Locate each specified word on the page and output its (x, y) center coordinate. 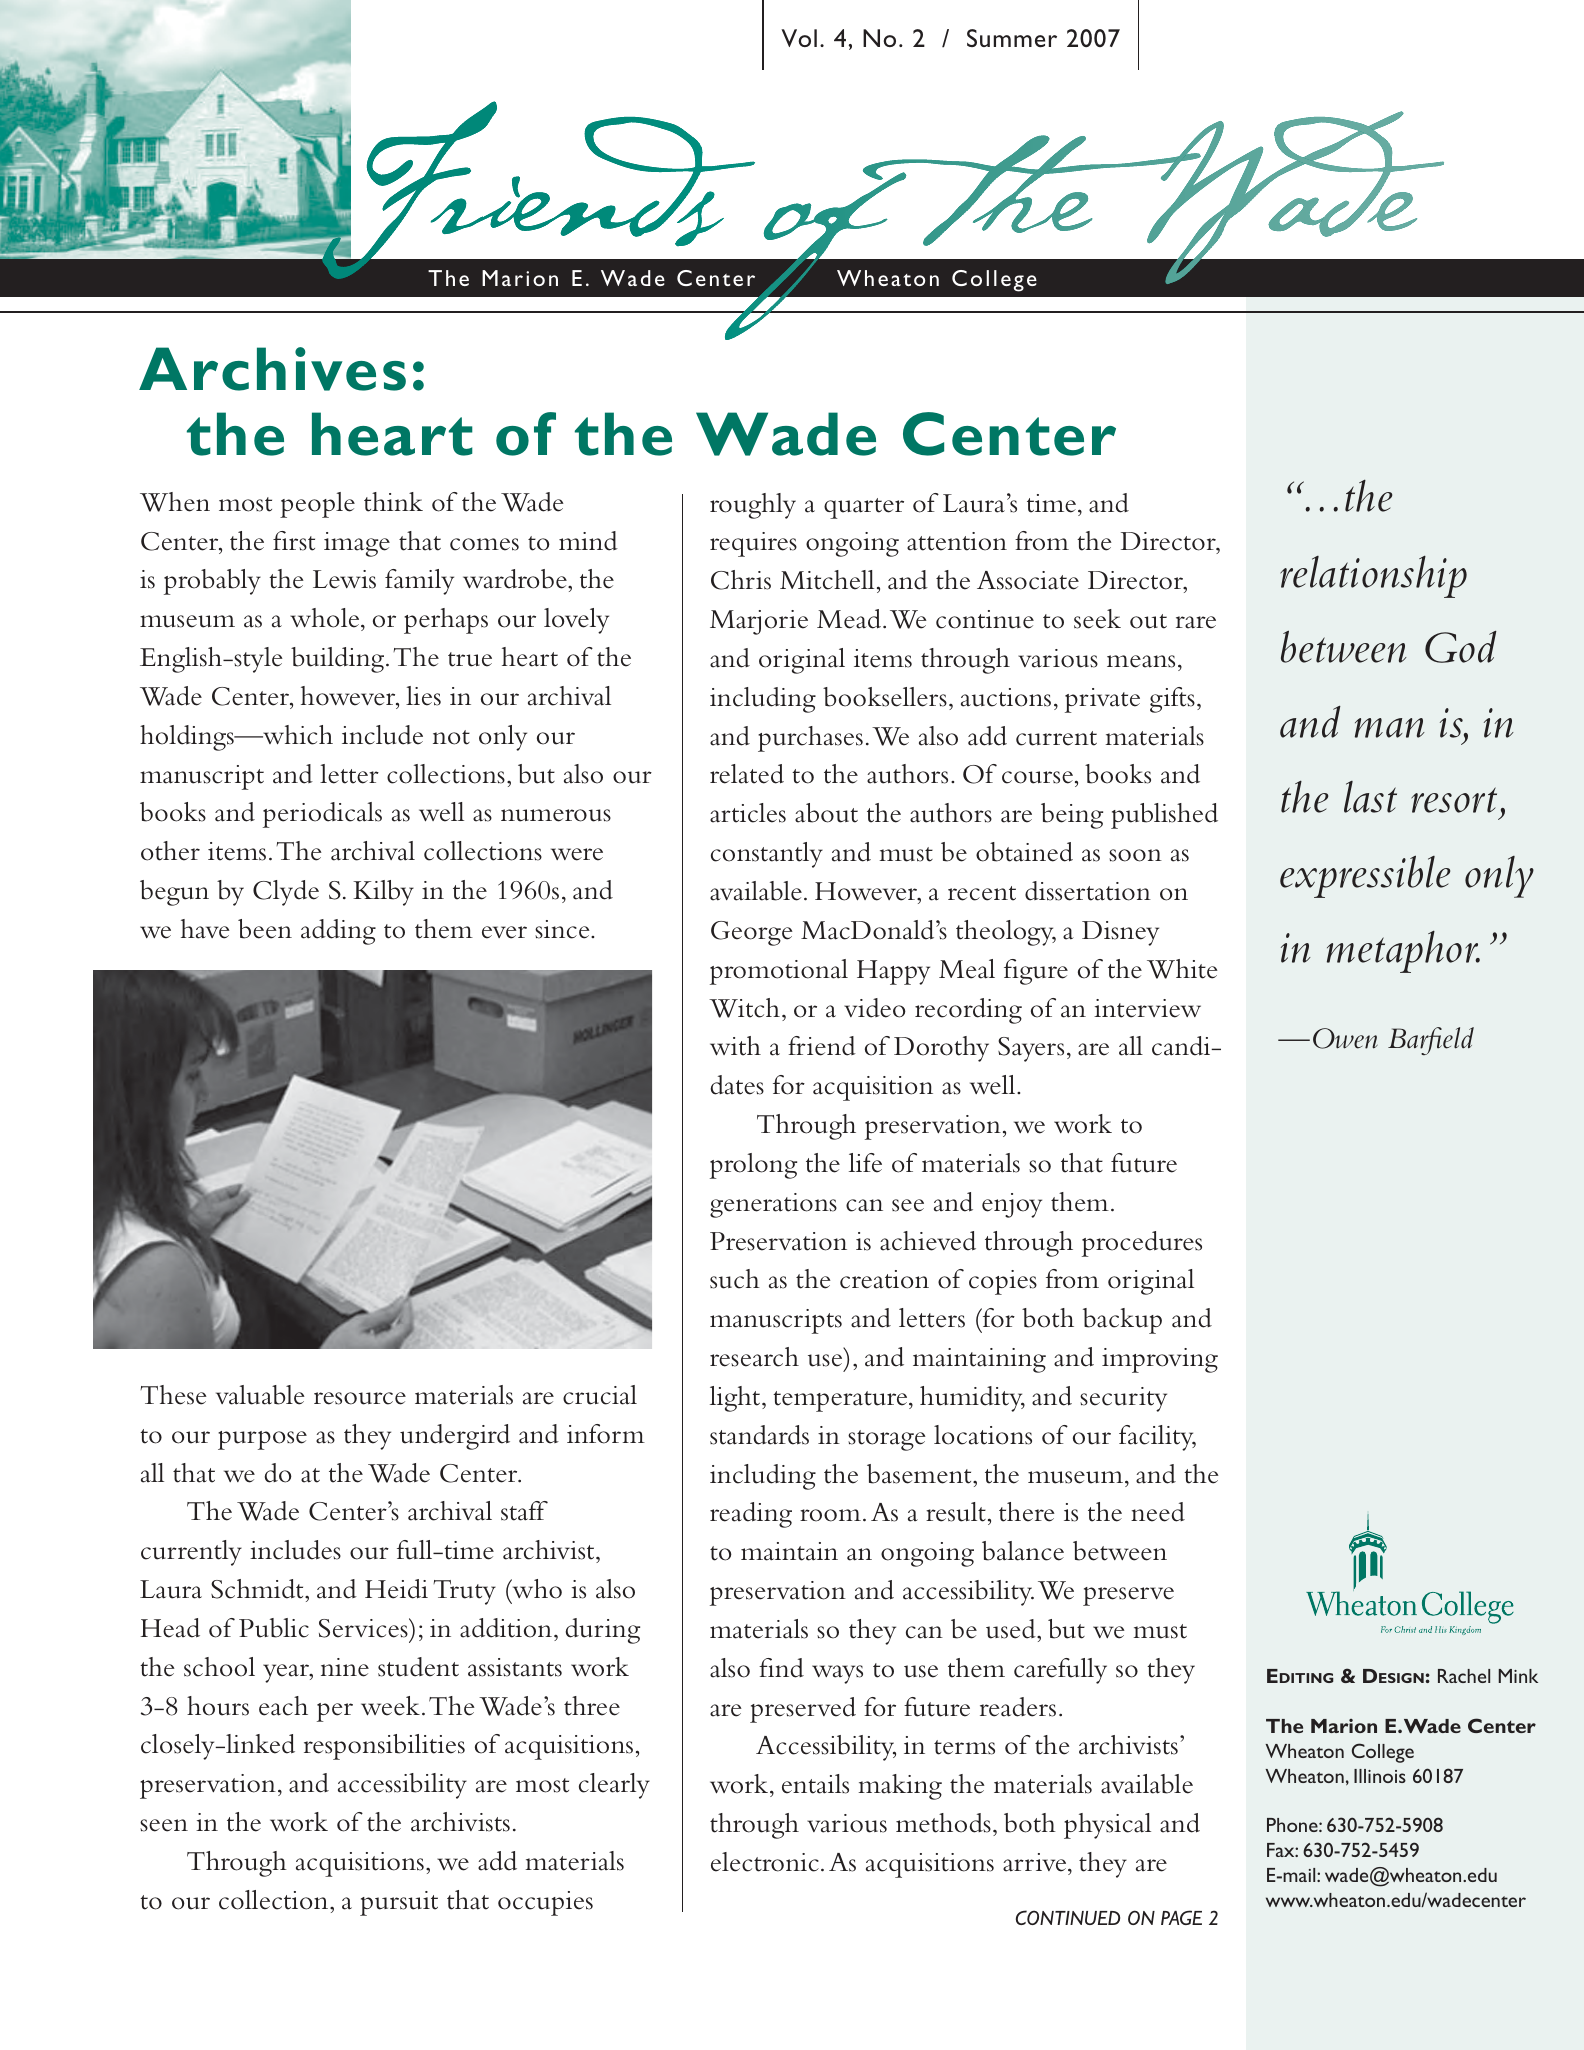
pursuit (399, 1903)
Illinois (1380, 1776)
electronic (765, 1862)
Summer (1012, 38)
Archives (272, 369)
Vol (799, 38)
